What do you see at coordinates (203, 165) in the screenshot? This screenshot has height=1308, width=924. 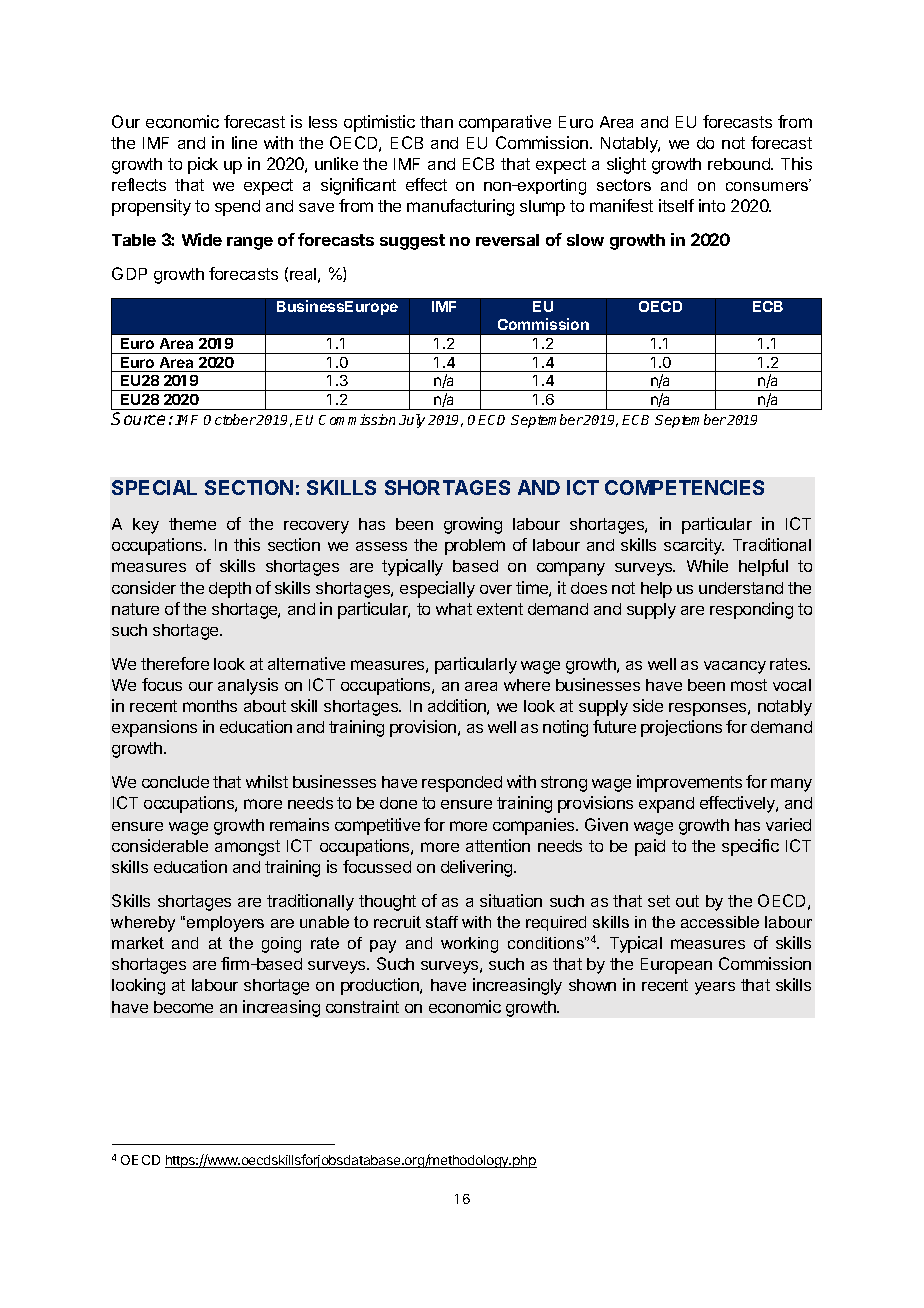 I see `pick` at bounding box center [203, 165].
